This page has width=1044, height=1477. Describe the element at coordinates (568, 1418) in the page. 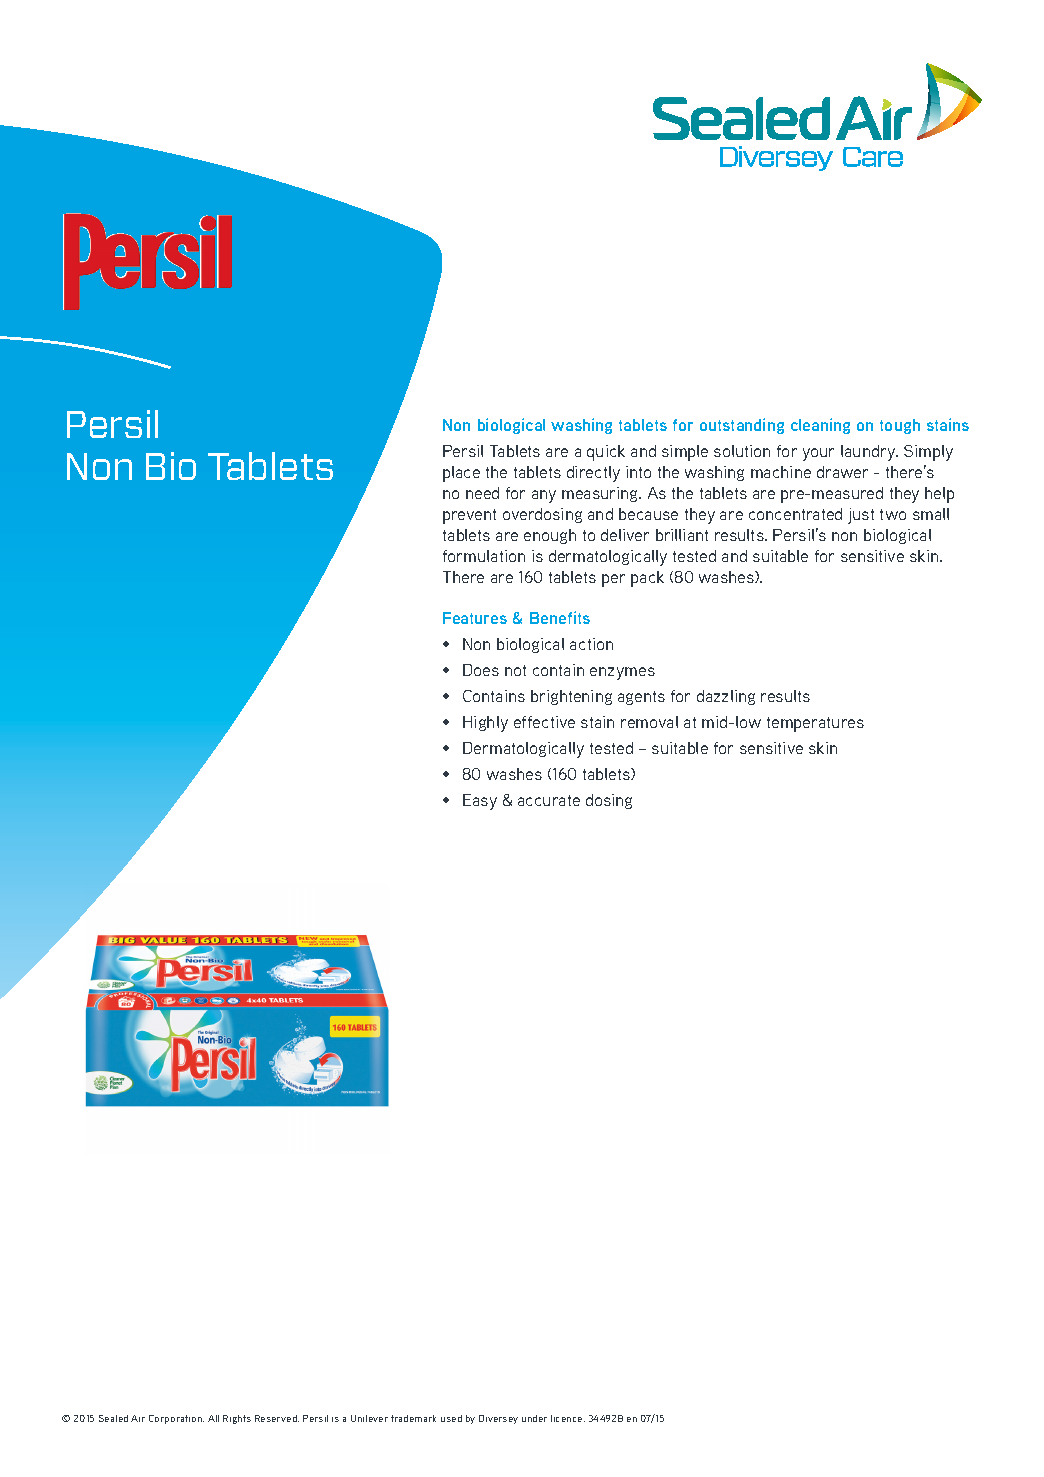

I see `licence` at that location.
